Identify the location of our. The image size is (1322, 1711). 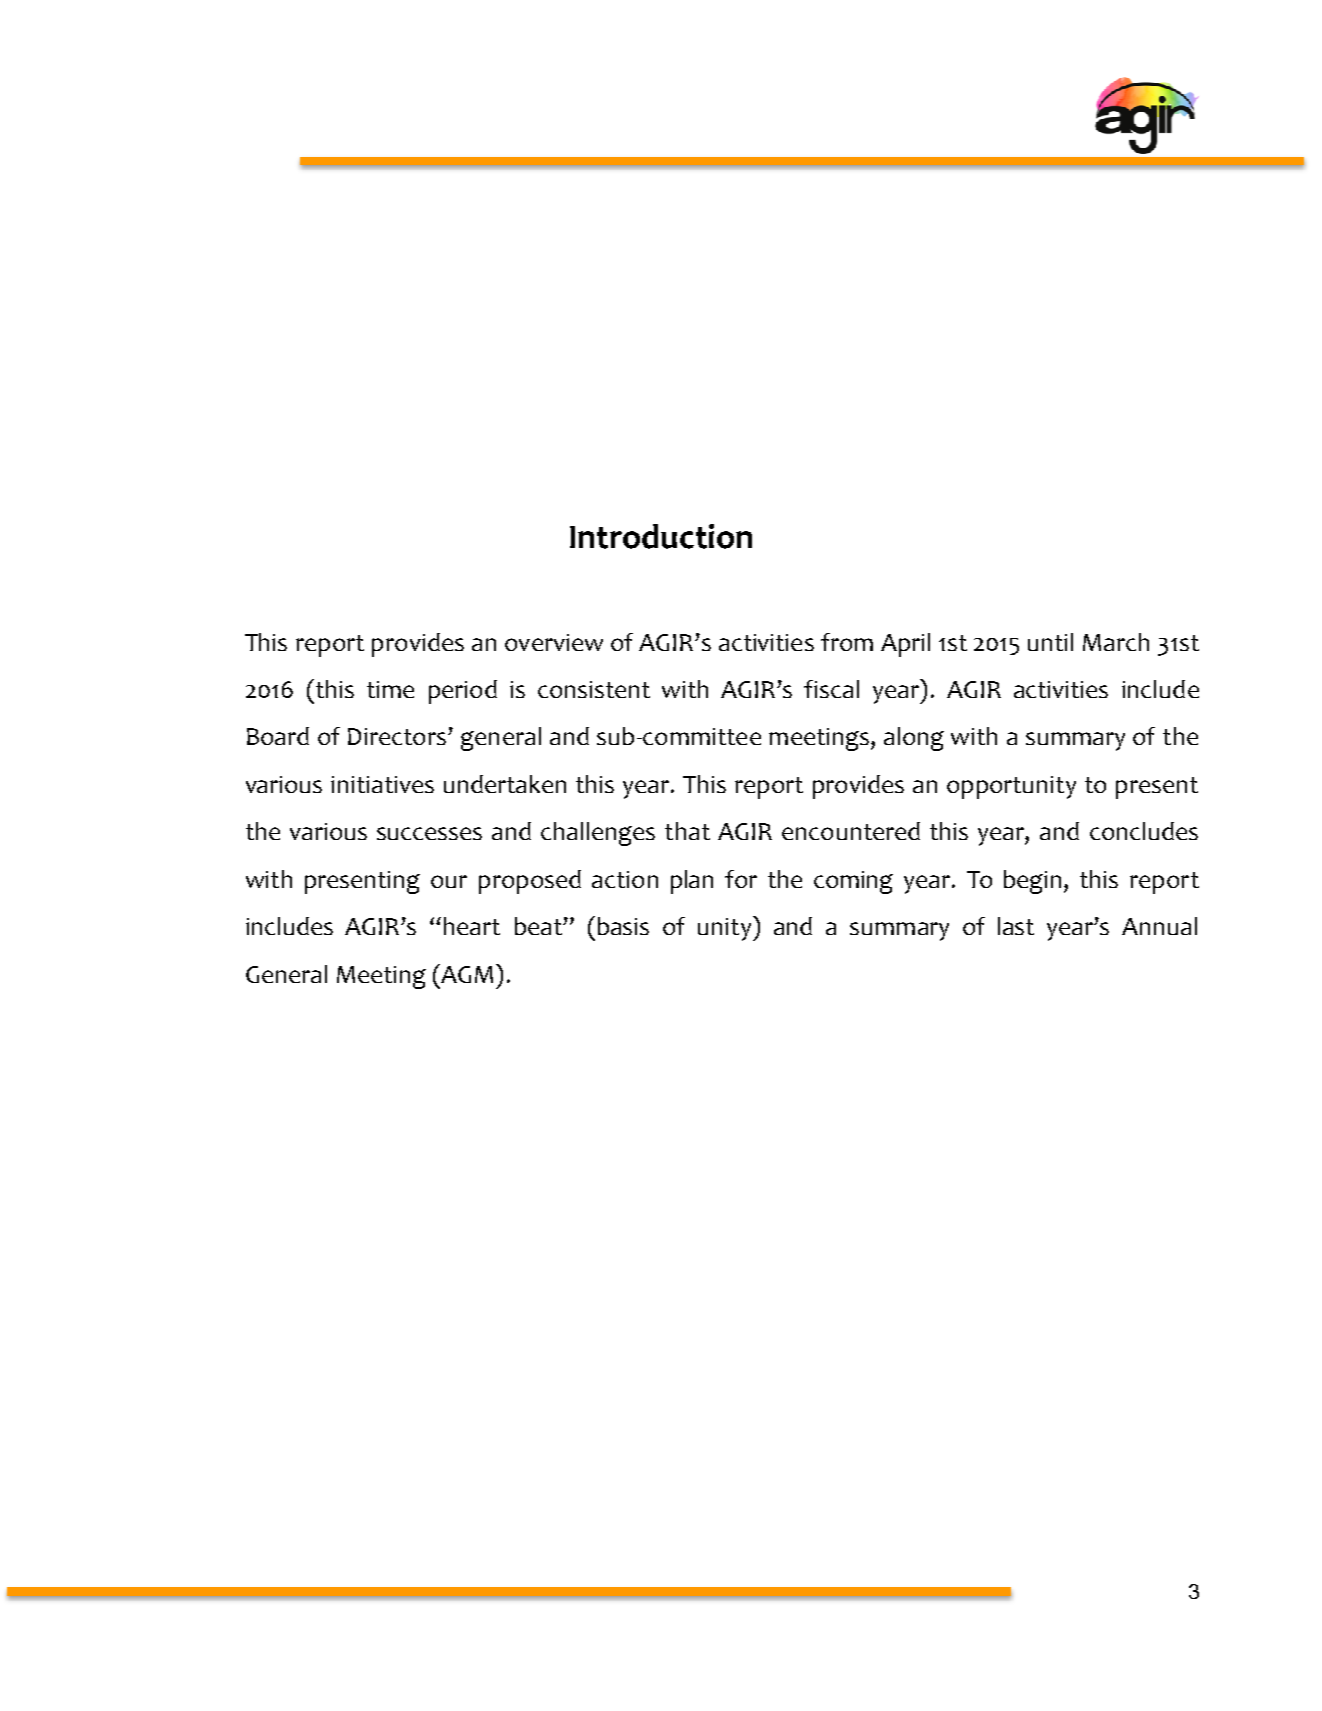
(449, 881).
